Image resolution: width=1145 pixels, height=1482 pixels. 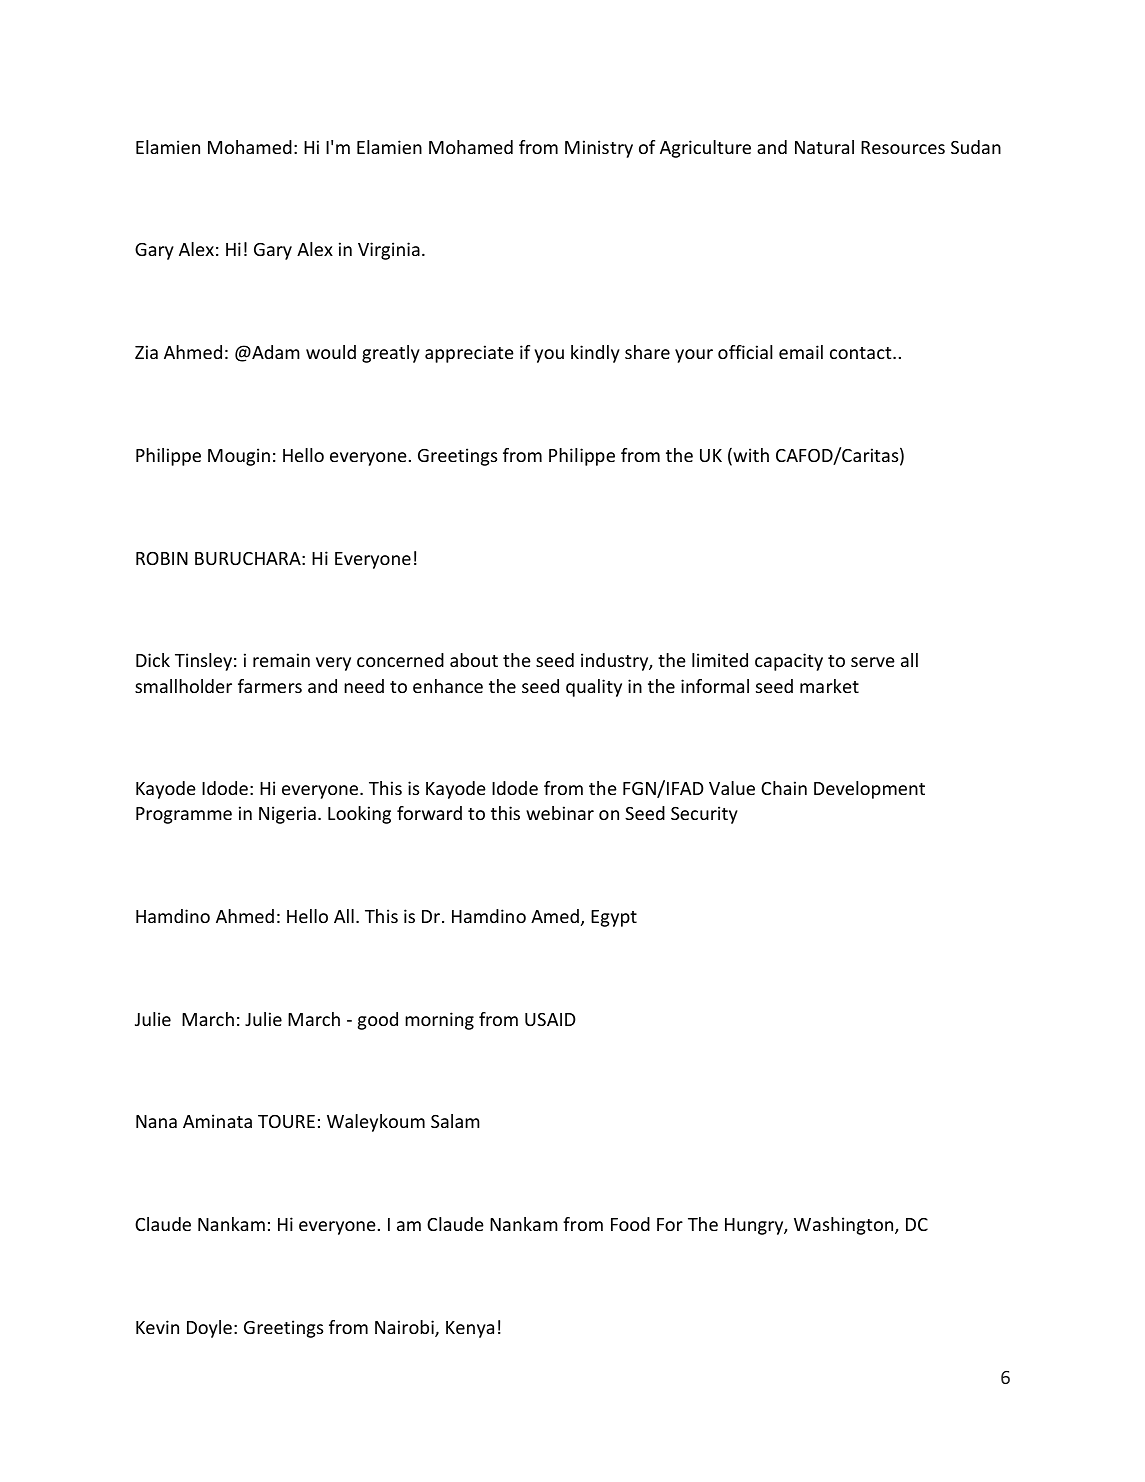 I want to click on Virginia, so click(x=389, y=251).
